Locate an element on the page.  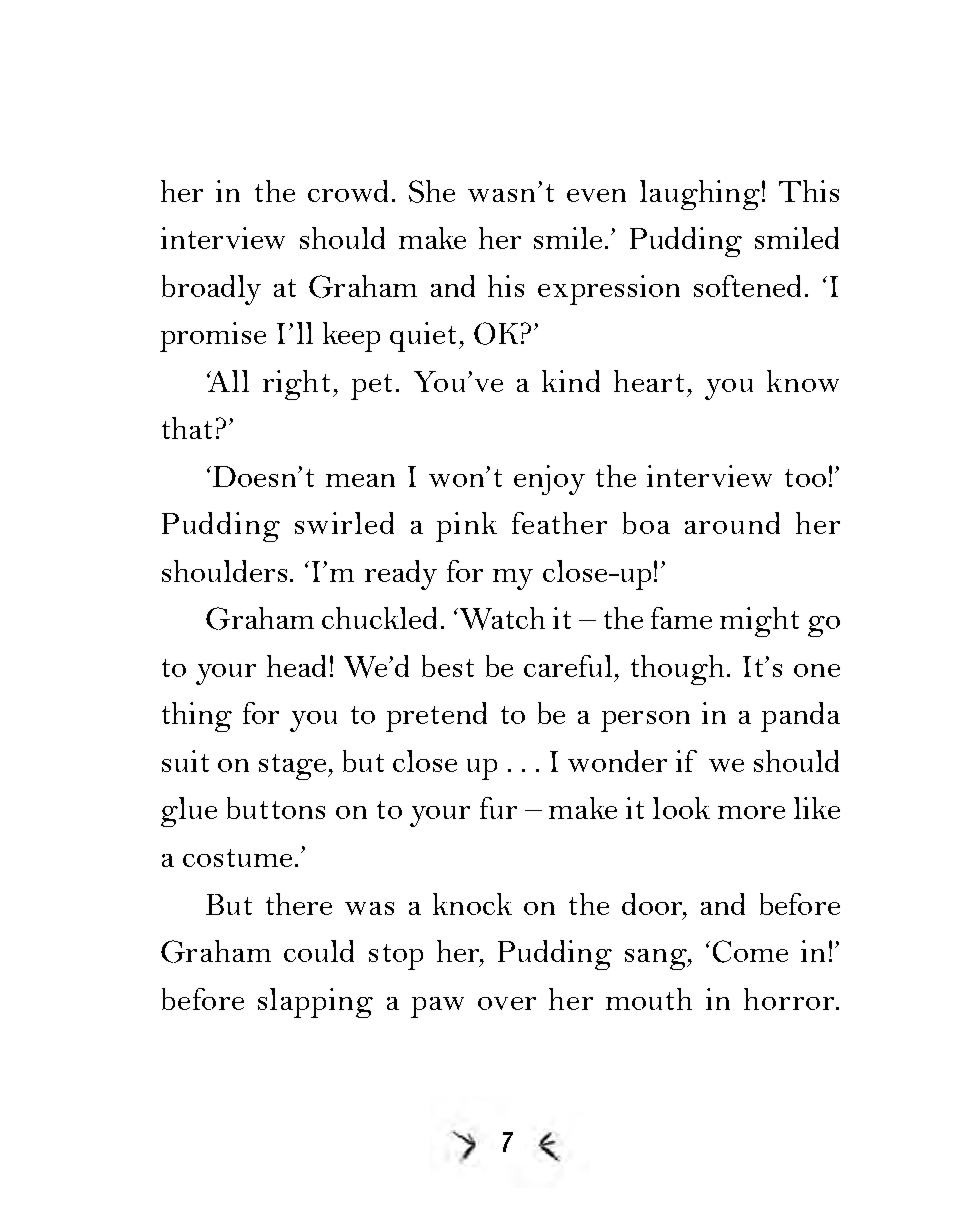
Watch is located at coordinates (502, 618).
